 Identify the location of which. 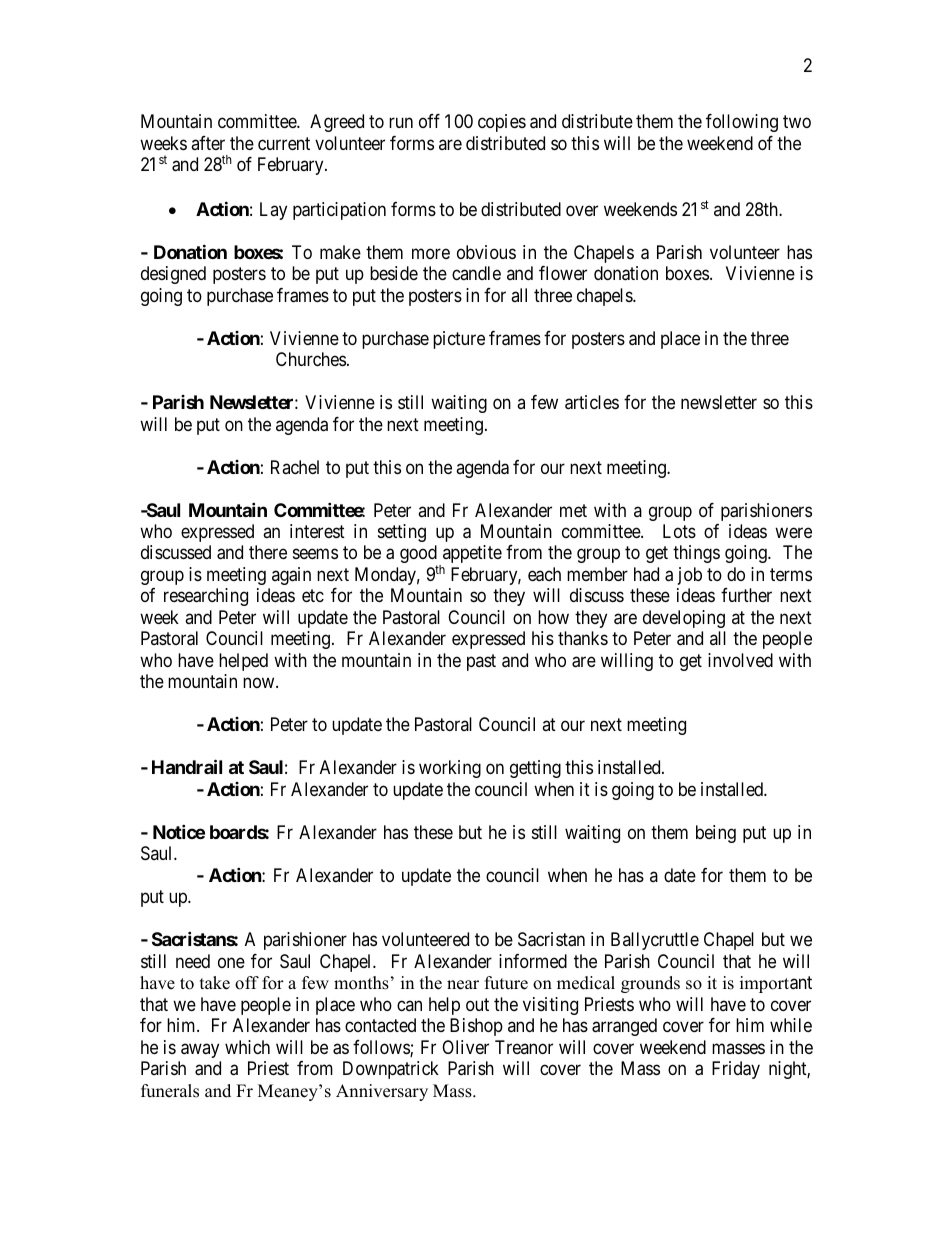
(247, 1047).
